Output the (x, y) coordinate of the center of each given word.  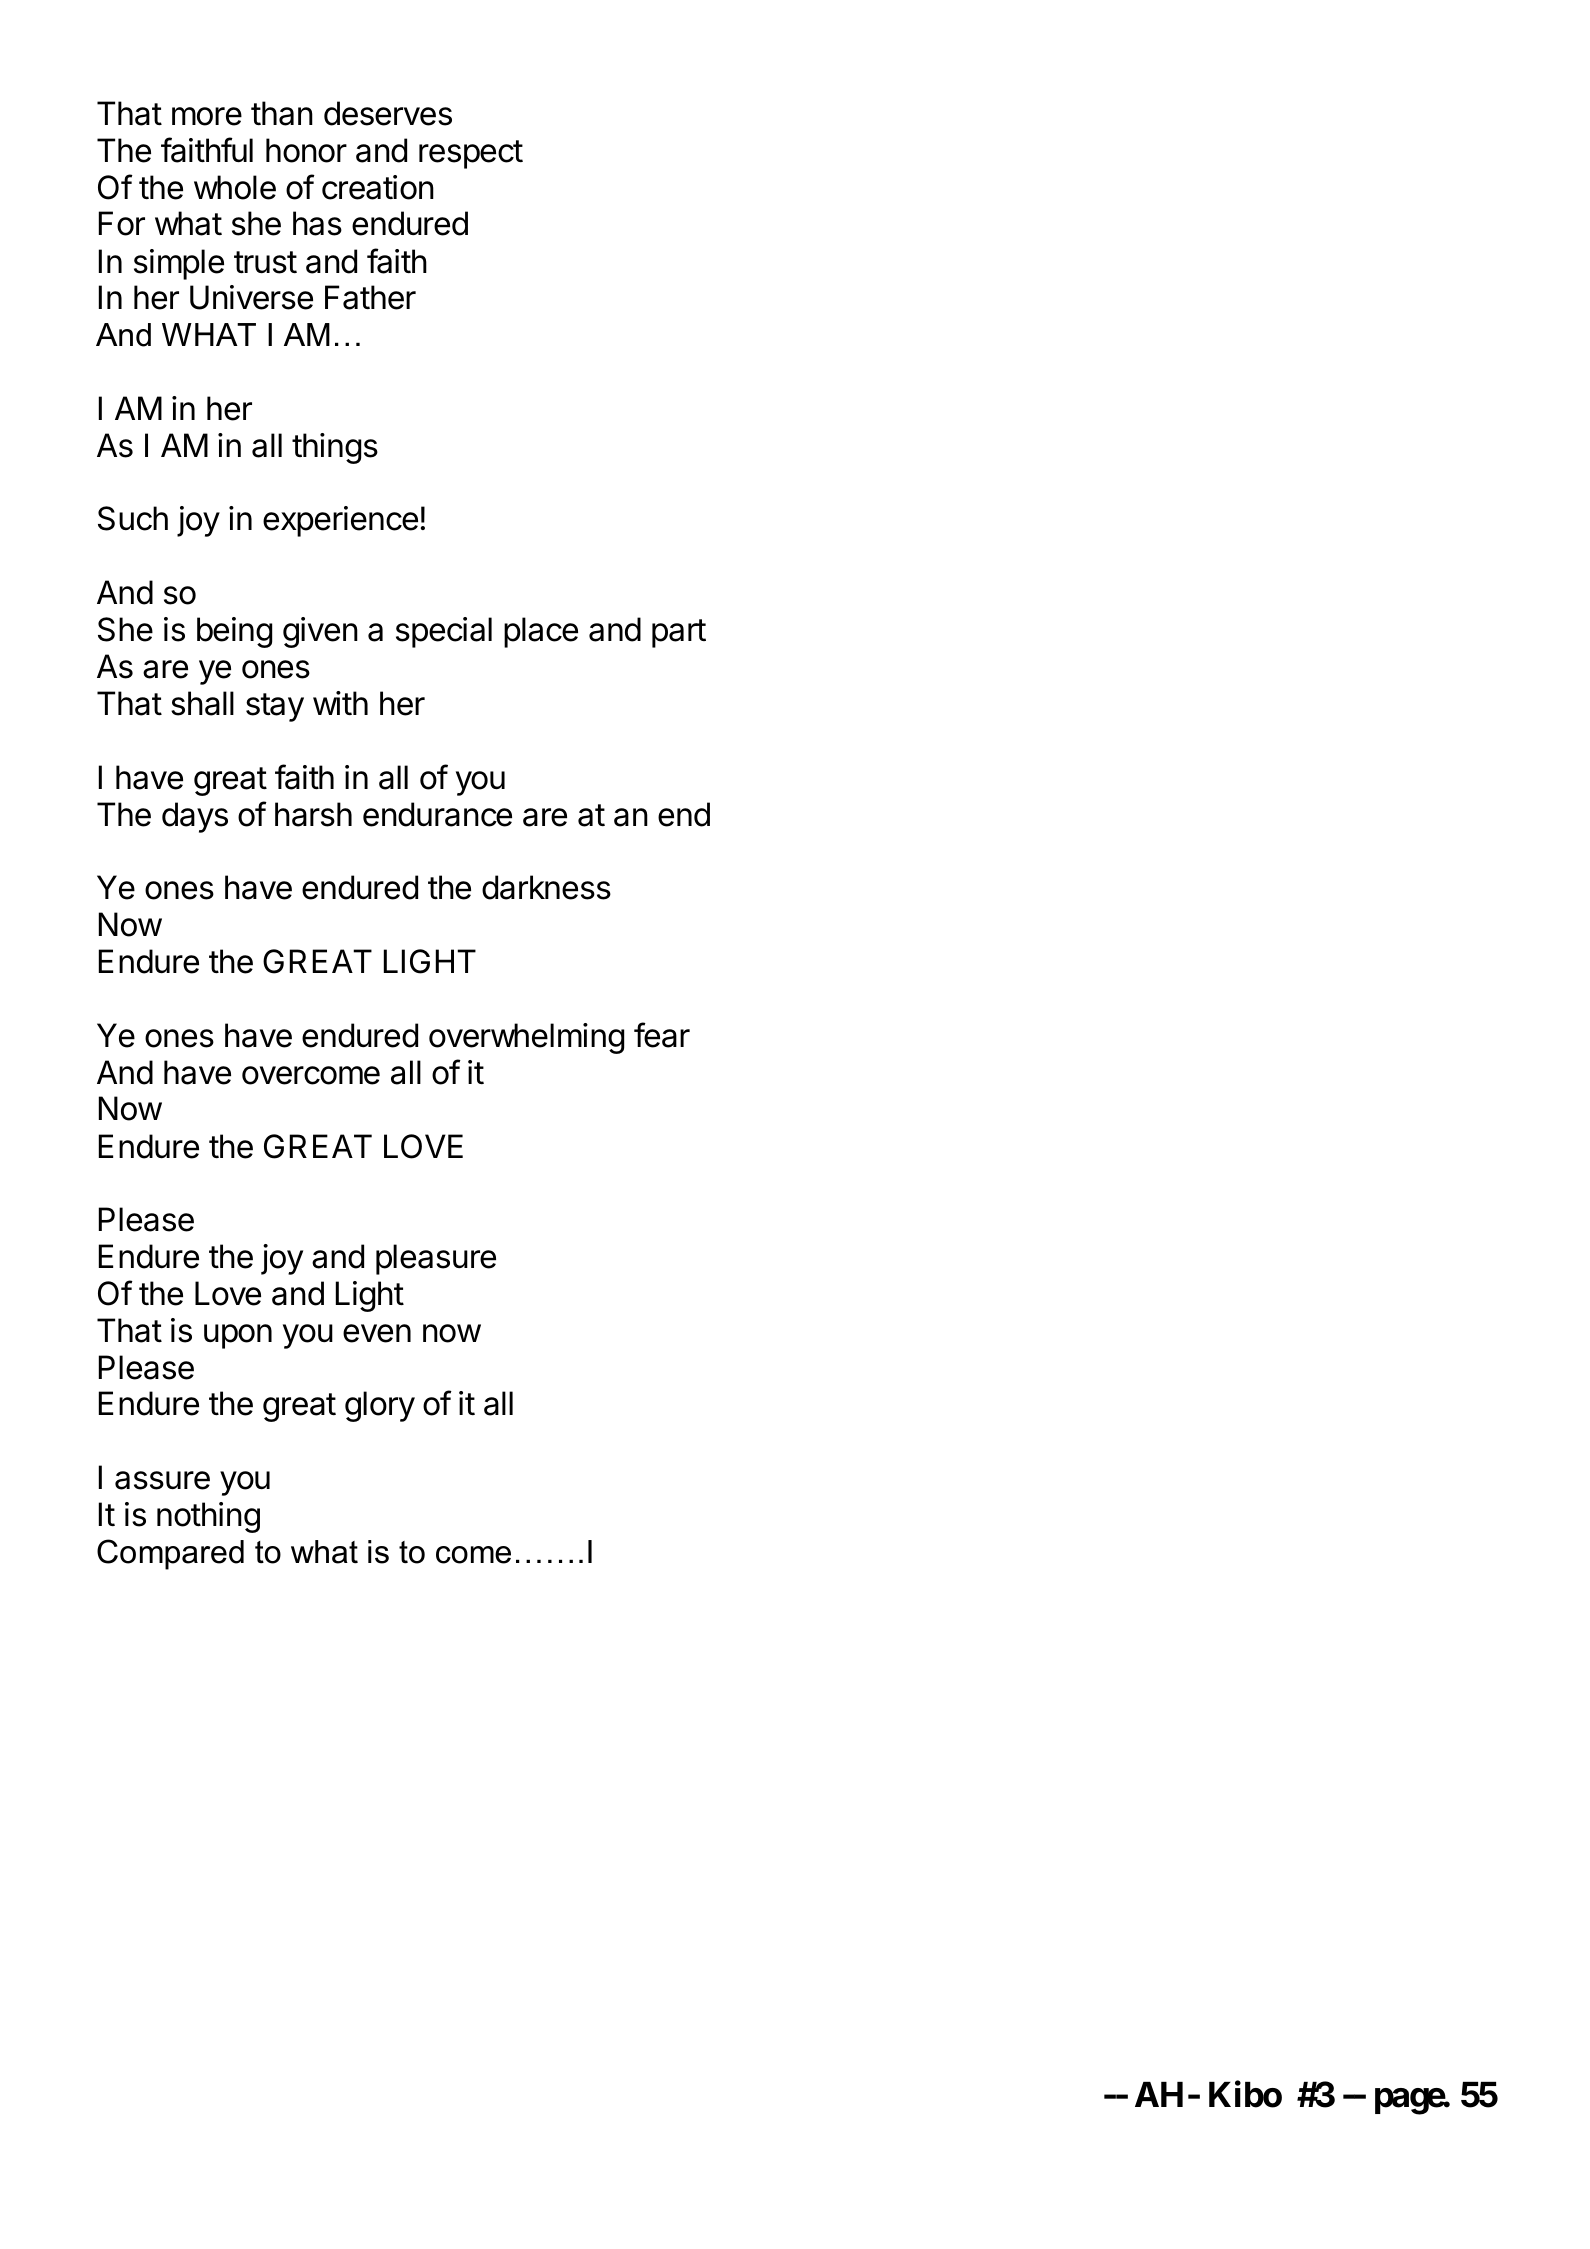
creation (378, 187)
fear (662, 1035)
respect (471, 154)
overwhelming (526, 1038)
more (207, 116)
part (679, 633)
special (444, 632)
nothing (208, 1517)
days (195, 817)
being (234, 632)
